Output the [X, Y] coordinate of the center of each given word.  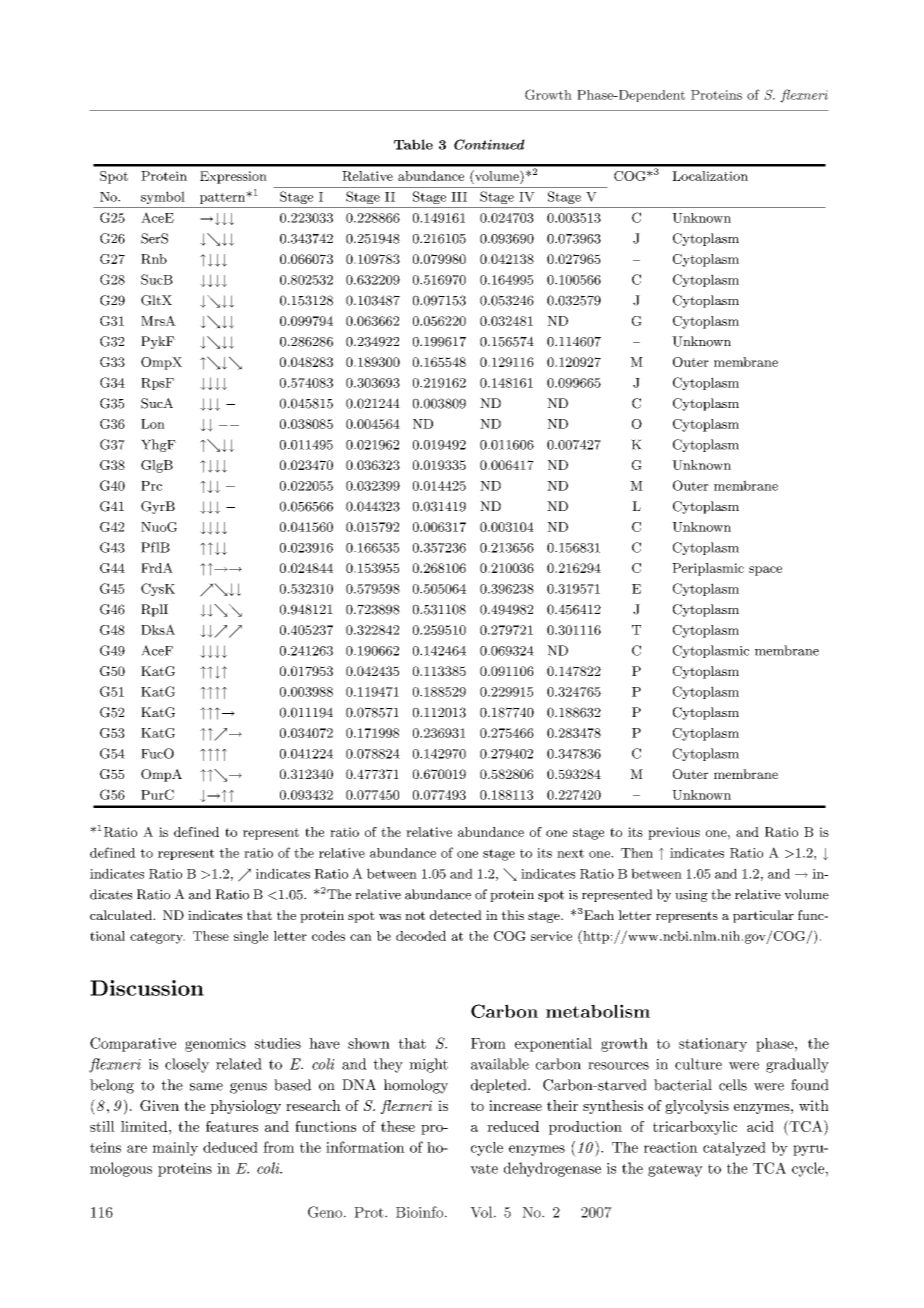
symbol [163, 197]
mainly [175, 1149]
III [459, 197]
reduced [513, 1126]
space [765, 571]
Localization [710, 176]
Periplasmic [708, 569]
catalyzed [734, 1149]
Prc [151, 486]
